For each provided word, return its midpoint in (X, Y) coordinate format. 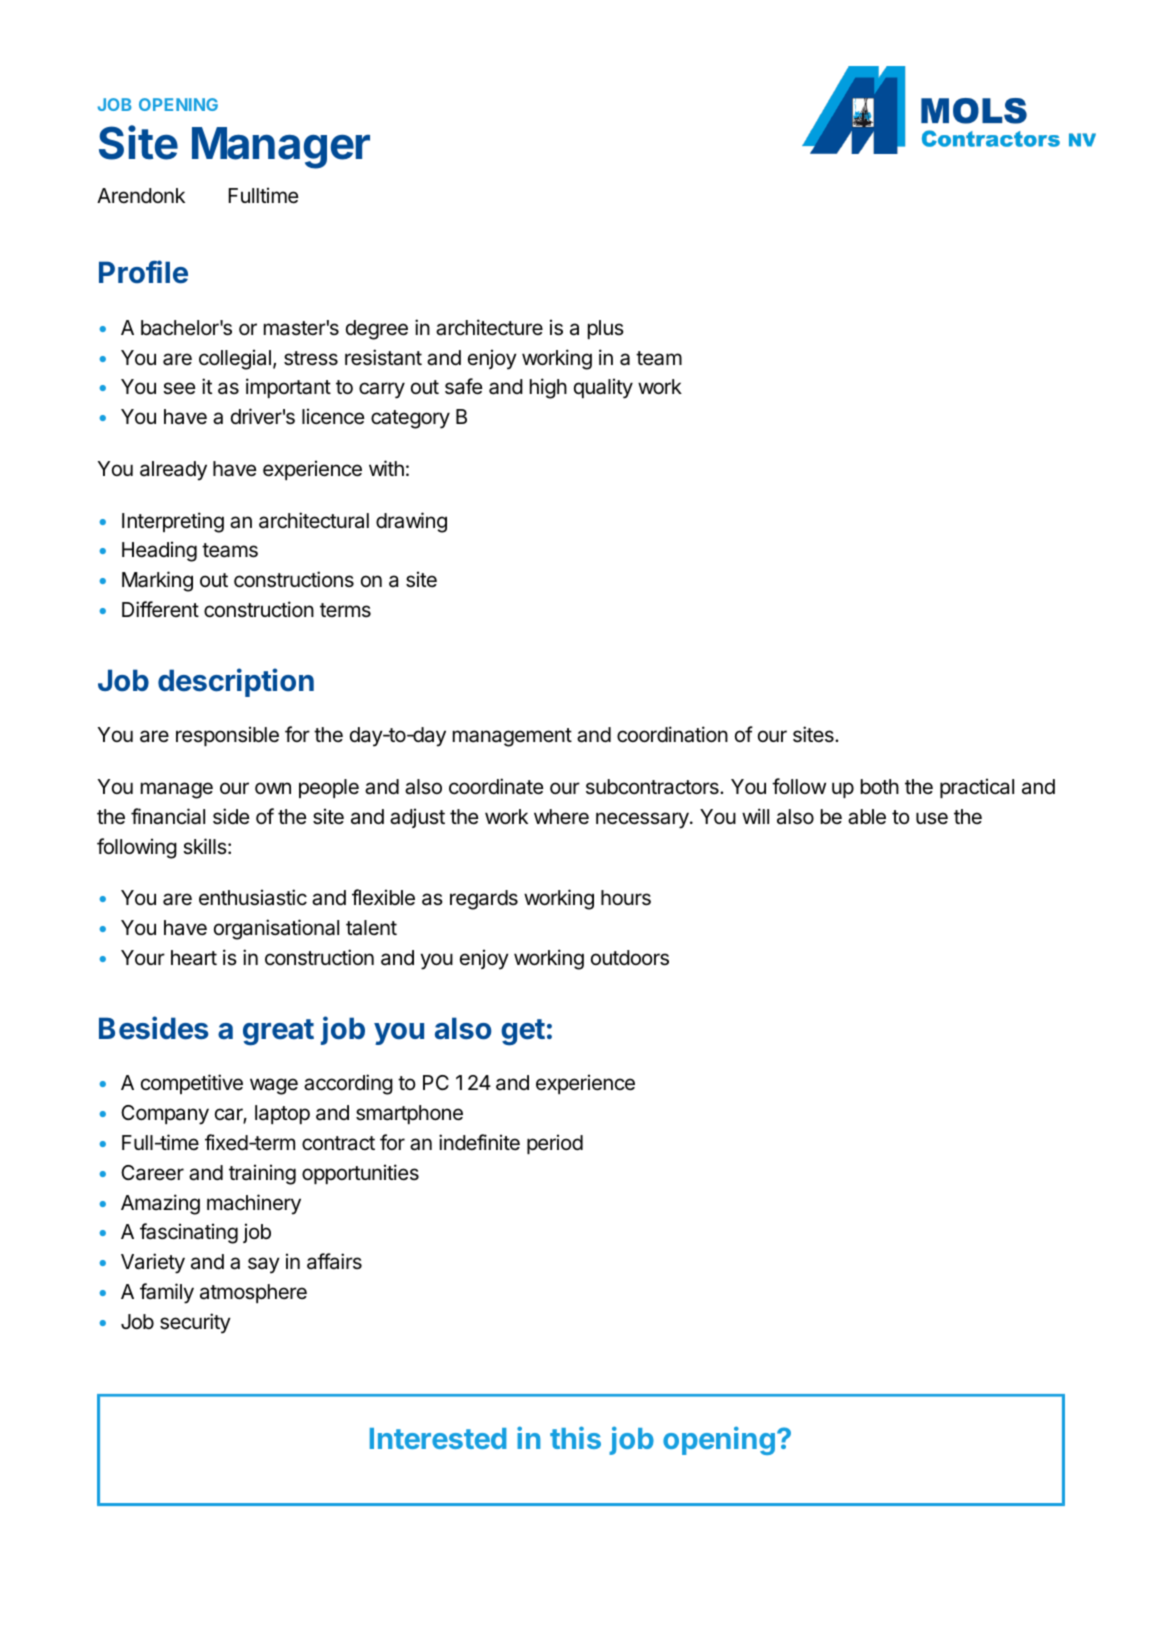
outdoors (630, 958)
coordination (672, 734)
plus (606, 329)
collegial (235, 359)
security (195, 1323)
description (236, 682)
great (278, 1032)
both (880, 786)
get (523, 1032)
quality (603, 388)
